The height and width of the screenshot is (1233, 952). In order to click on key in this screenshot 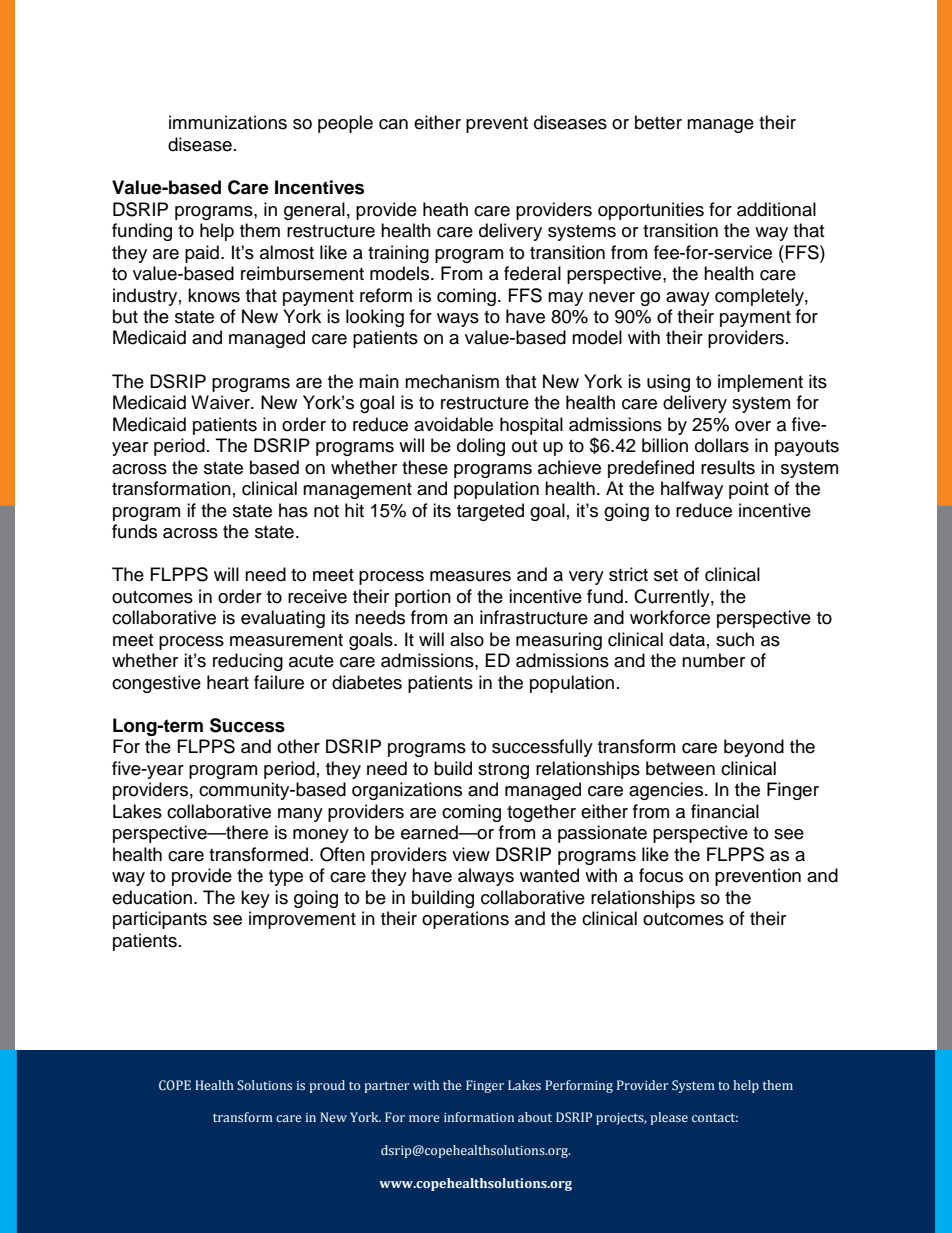, I will do `click(255, 899)`.
